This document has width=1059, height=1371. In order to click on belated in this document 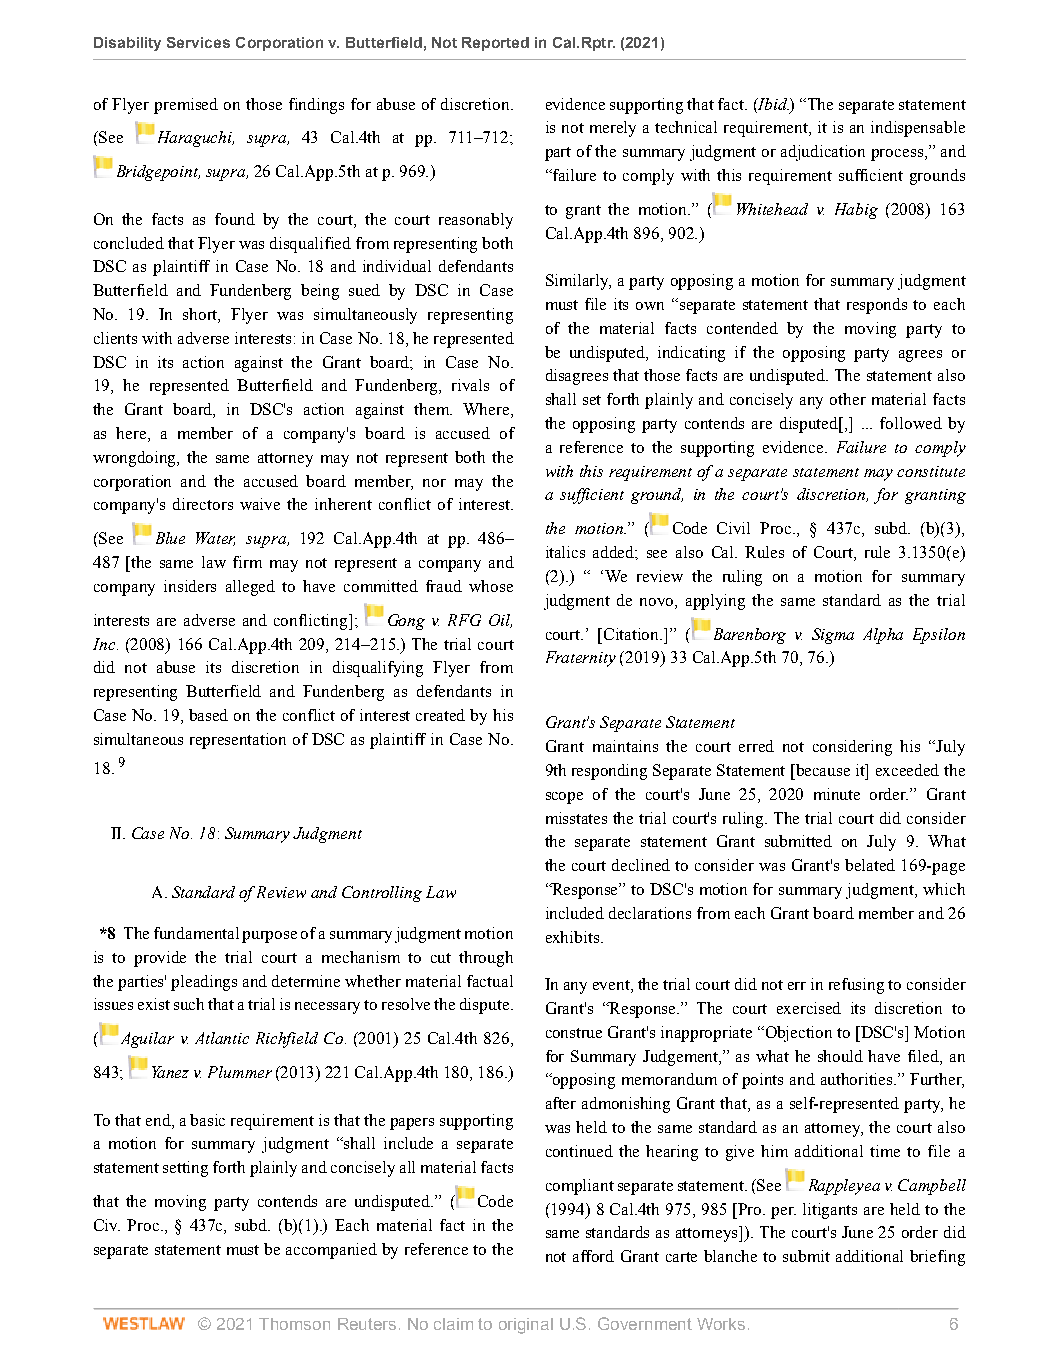, I will do `click(870, 865)`.
